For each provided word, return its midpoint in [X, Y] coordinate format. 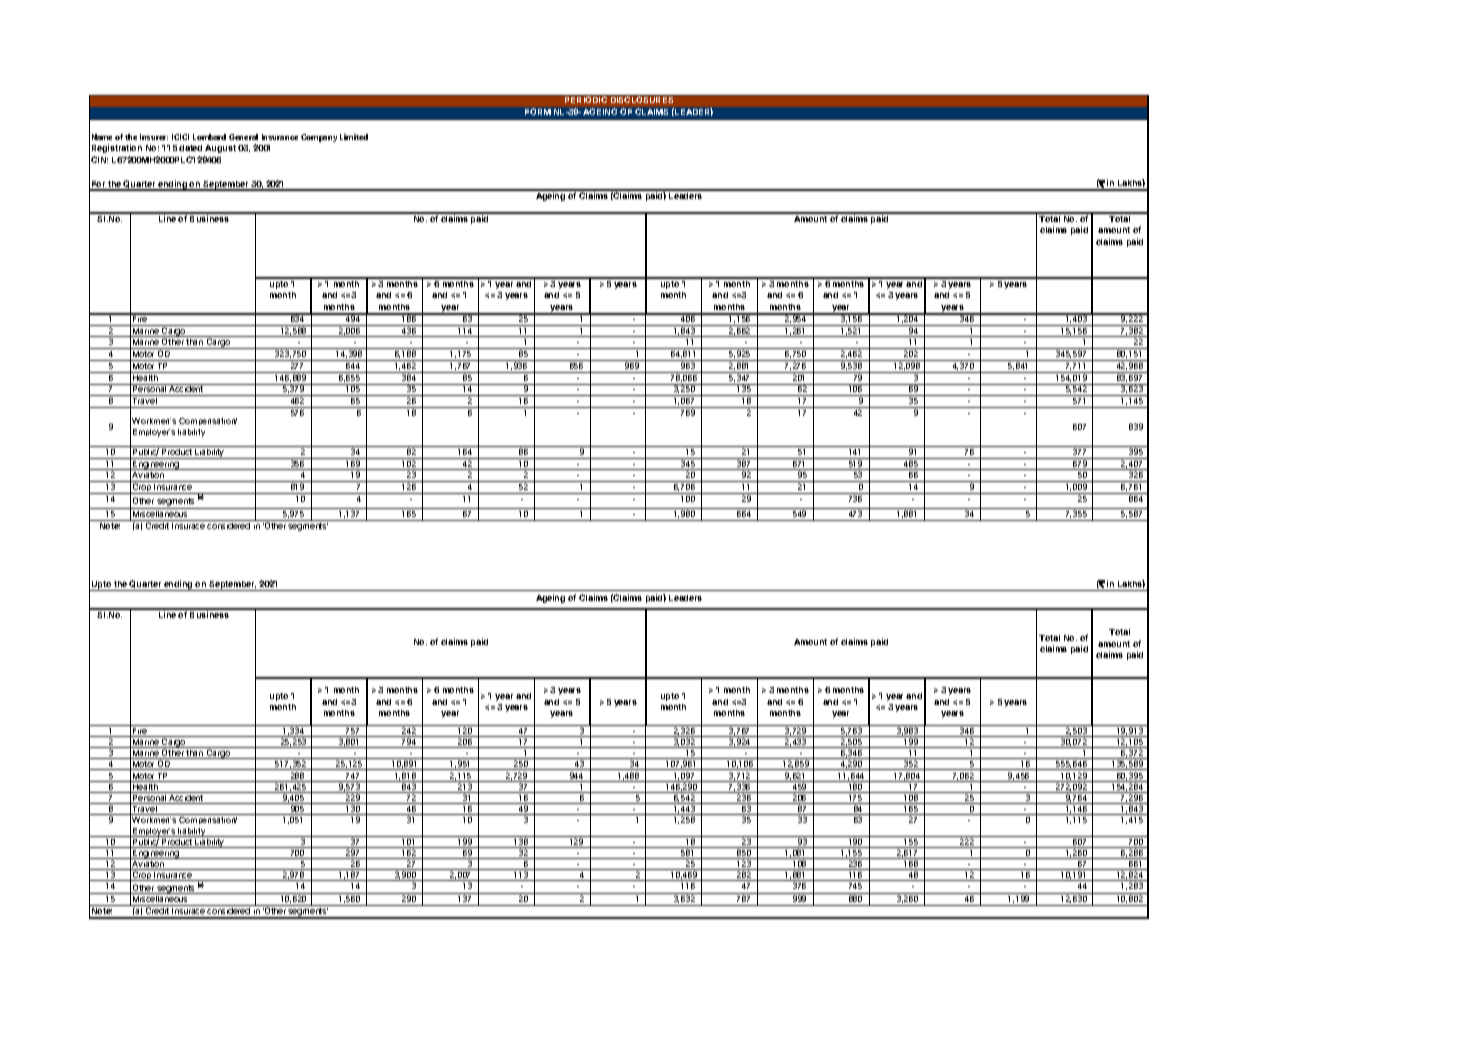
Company [319, 138]
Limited [354, 137]
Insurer [154, 137]
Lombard [209, 137]
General [243, 137]
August [220, 149]
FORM [538, 111]
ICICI [180, 137]
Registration [117, 148]
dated [190, 148]
